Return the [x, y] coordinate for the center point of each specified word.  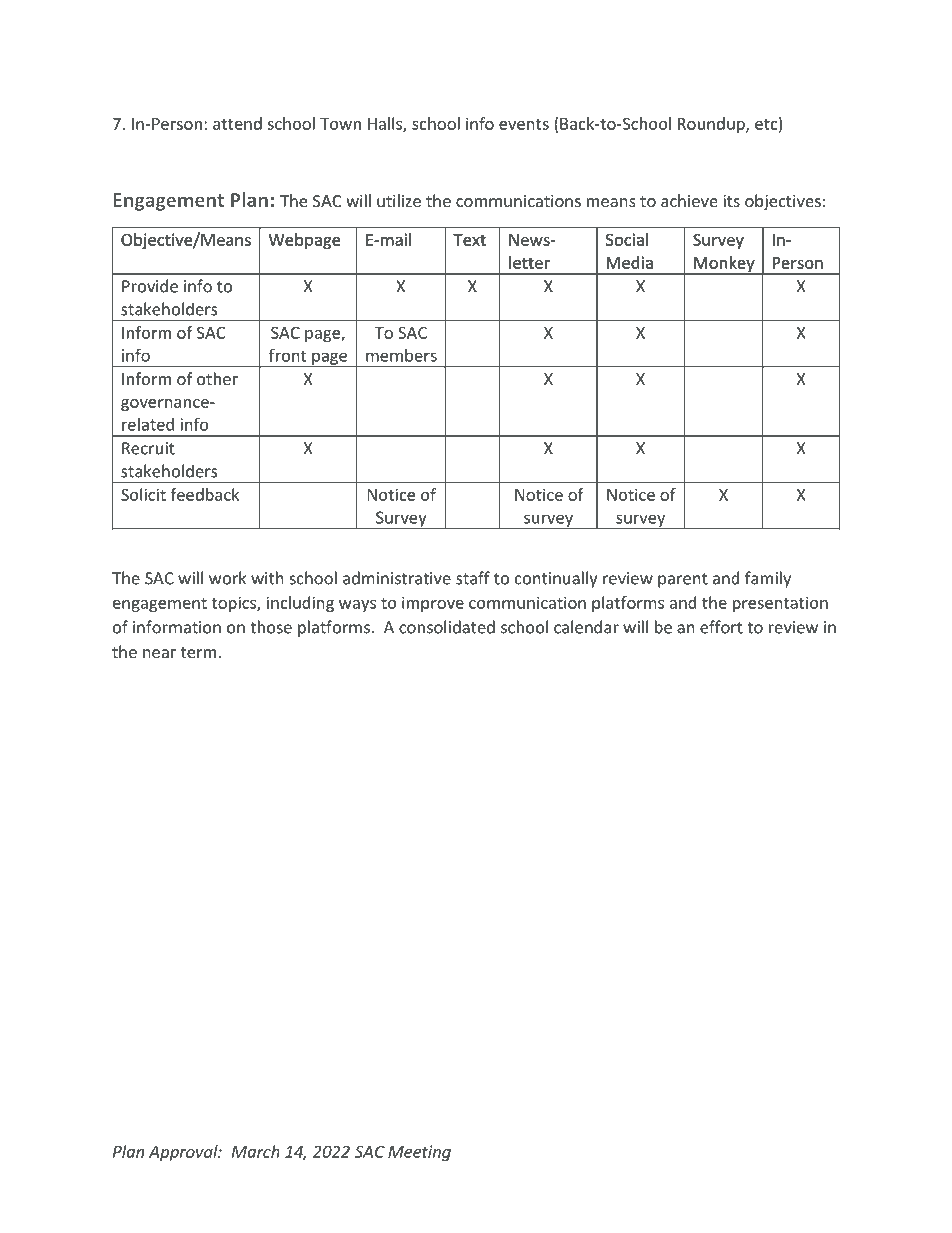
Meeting [419, 1153]
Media [630, 262]
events [524, 124]
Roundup [712, 125]
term [198, 652]
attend [237, 123]
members [401, 355]
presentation [780, 604]
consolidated [447, 627]
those [271, 627]
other [217, 378]
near [159, 653]
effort [721, 627]
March [256, 1151]
